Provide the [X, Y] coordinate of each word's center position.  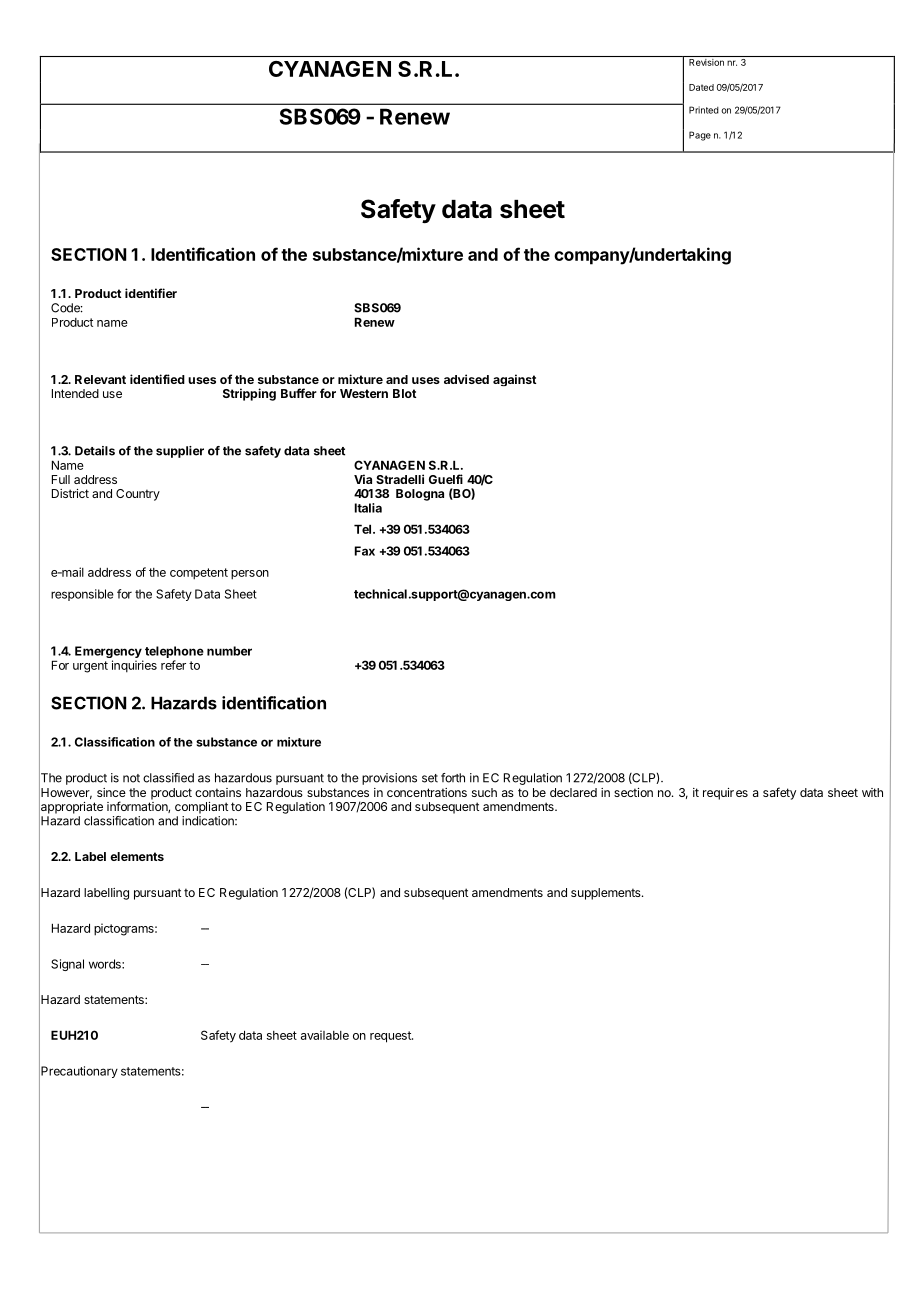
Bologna [420, 495]
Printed [704, 110]
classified [168, 778]
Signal [67, 965]
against [514, 380]
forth [453, 778]
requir [718, 794]
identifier [151, 293]
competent [199, 574]
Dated [701, 87]
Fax [365, 551]
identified [157, 379]
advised [466, 379]
